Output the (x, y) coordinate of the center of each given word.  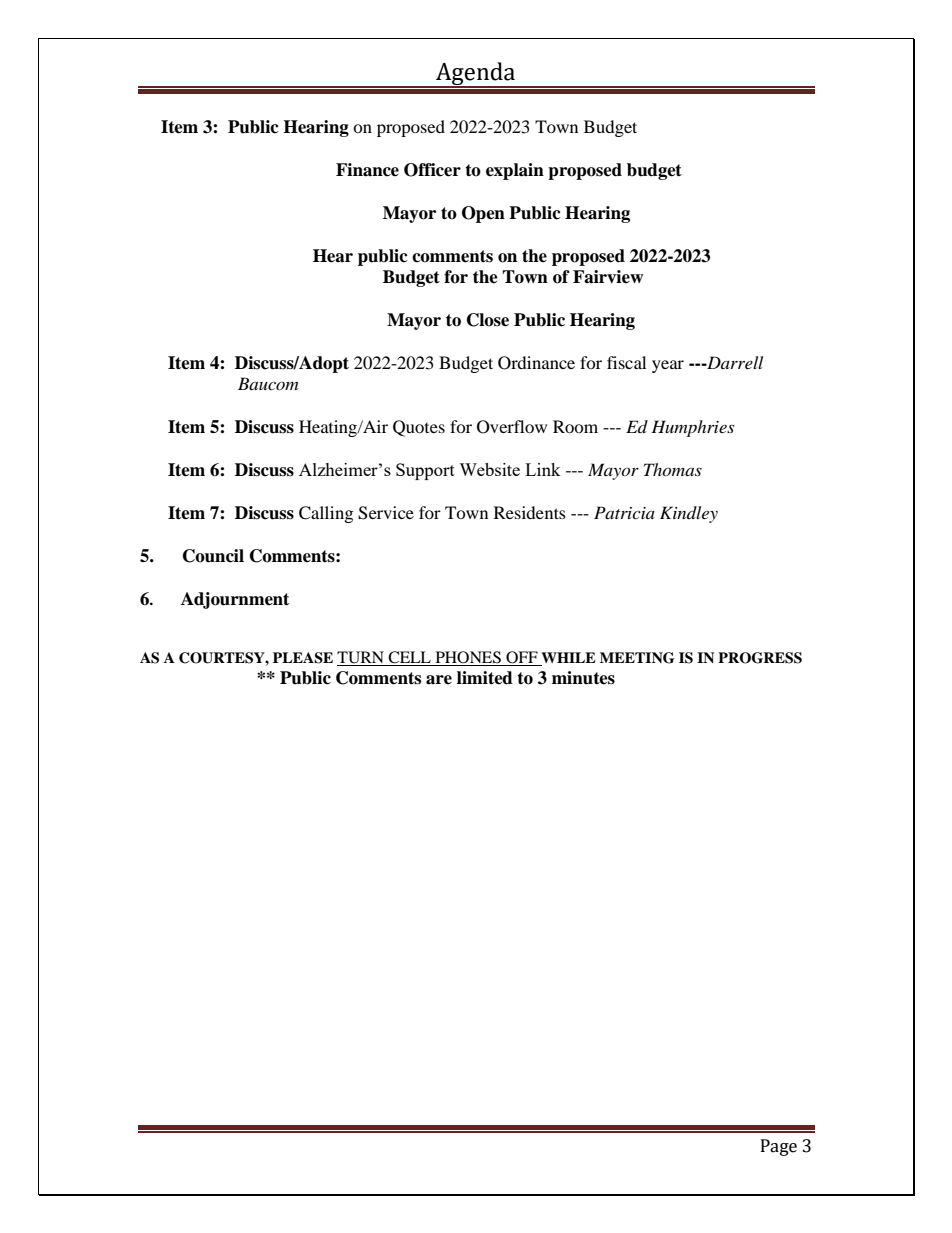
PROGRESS (760, 658)
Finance (367, 170)
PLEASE (303, 658)
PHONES (468, 658)
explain (515, 171)
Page (779, 1147)
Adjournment (235, 600)
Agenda (476, 75)
